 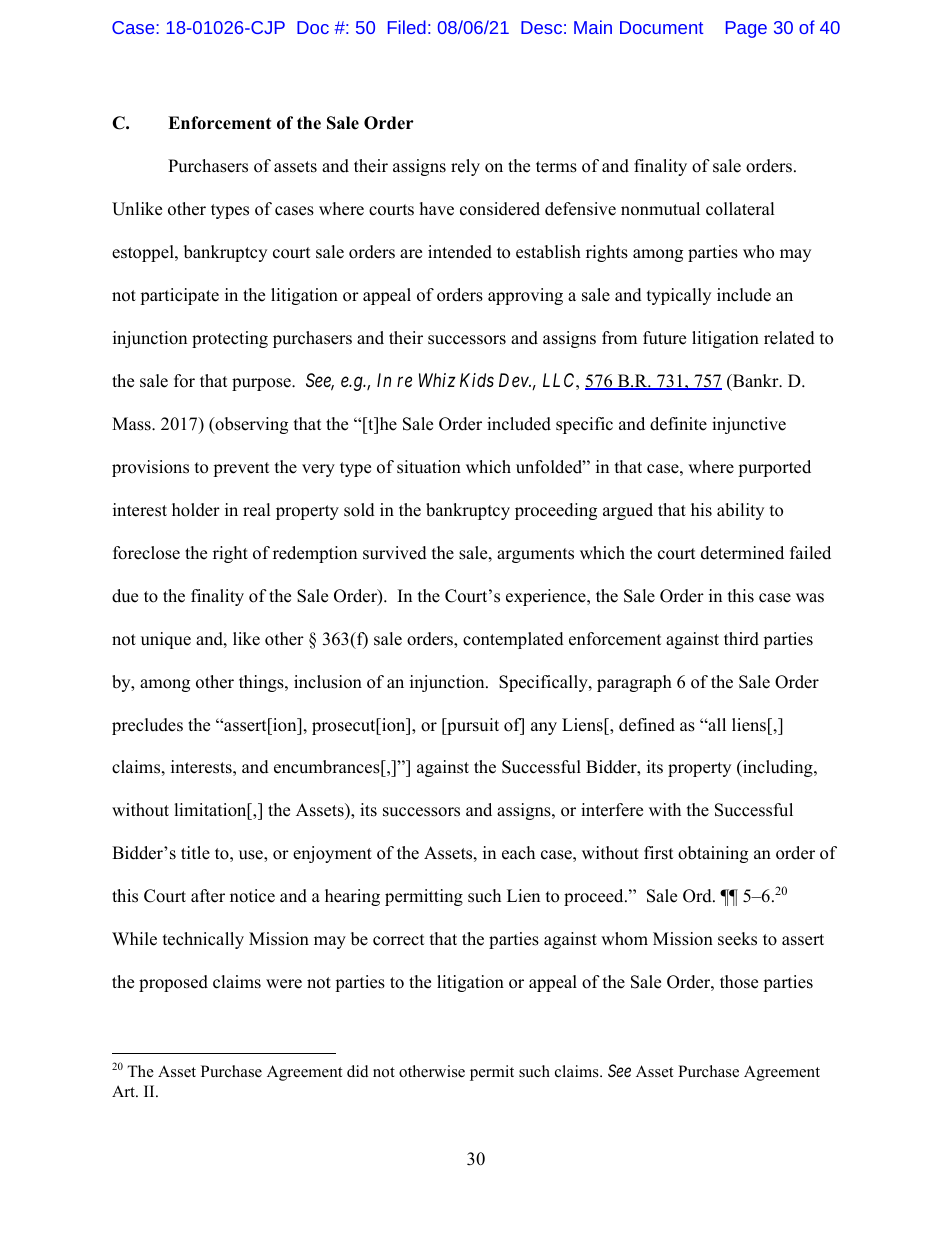 What do you see at coordinates (739, 982) in the document?
I see `those` at bounding box center [739, 982].
